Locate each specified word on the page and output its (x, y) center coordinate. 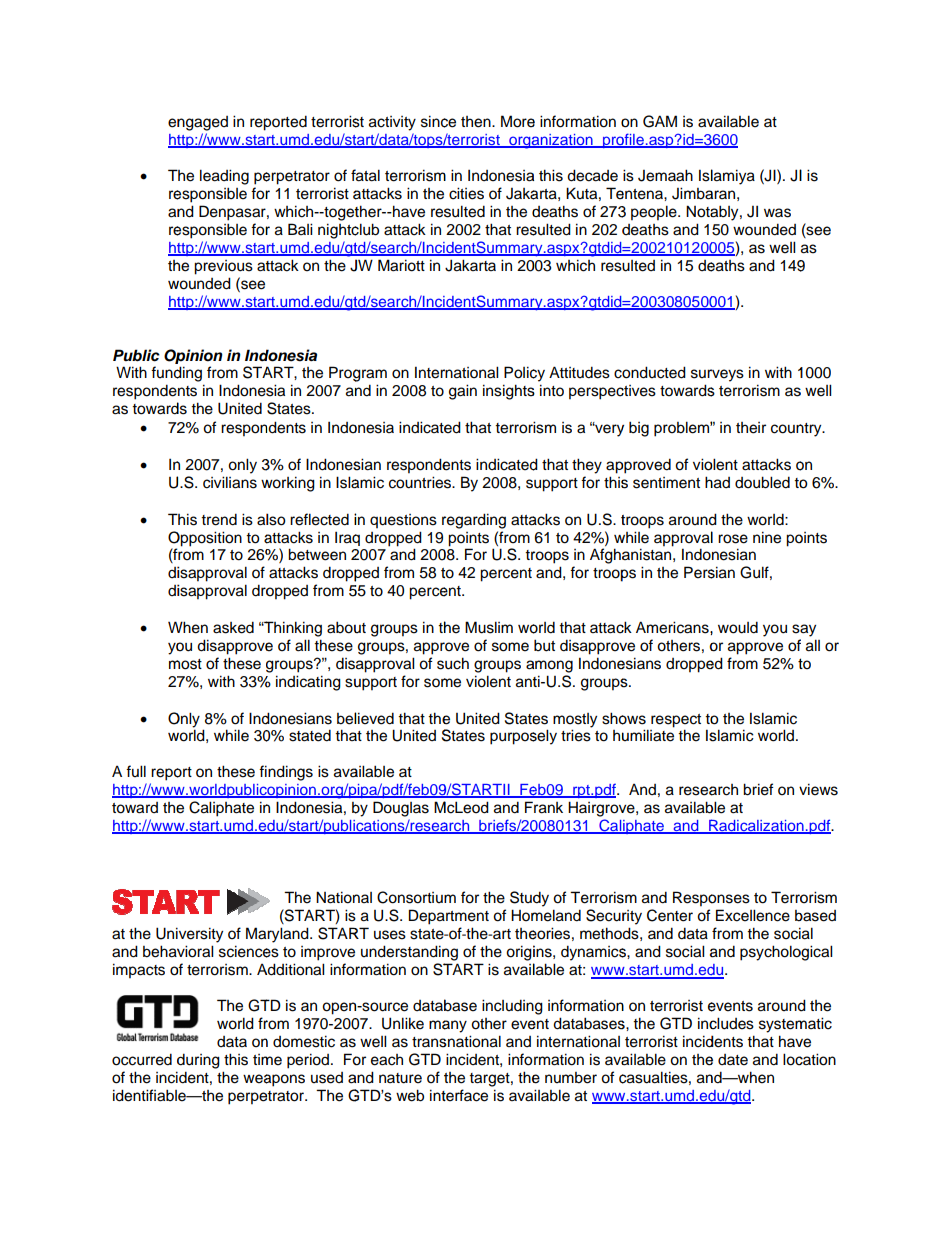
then (477, 122)
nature (400, 1078)
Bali (300, 229)
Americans (673, 627)
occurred (142, 1059)
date (733, 1060)
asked (233, 627)
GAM (660, 121)
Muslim (489, 627)
